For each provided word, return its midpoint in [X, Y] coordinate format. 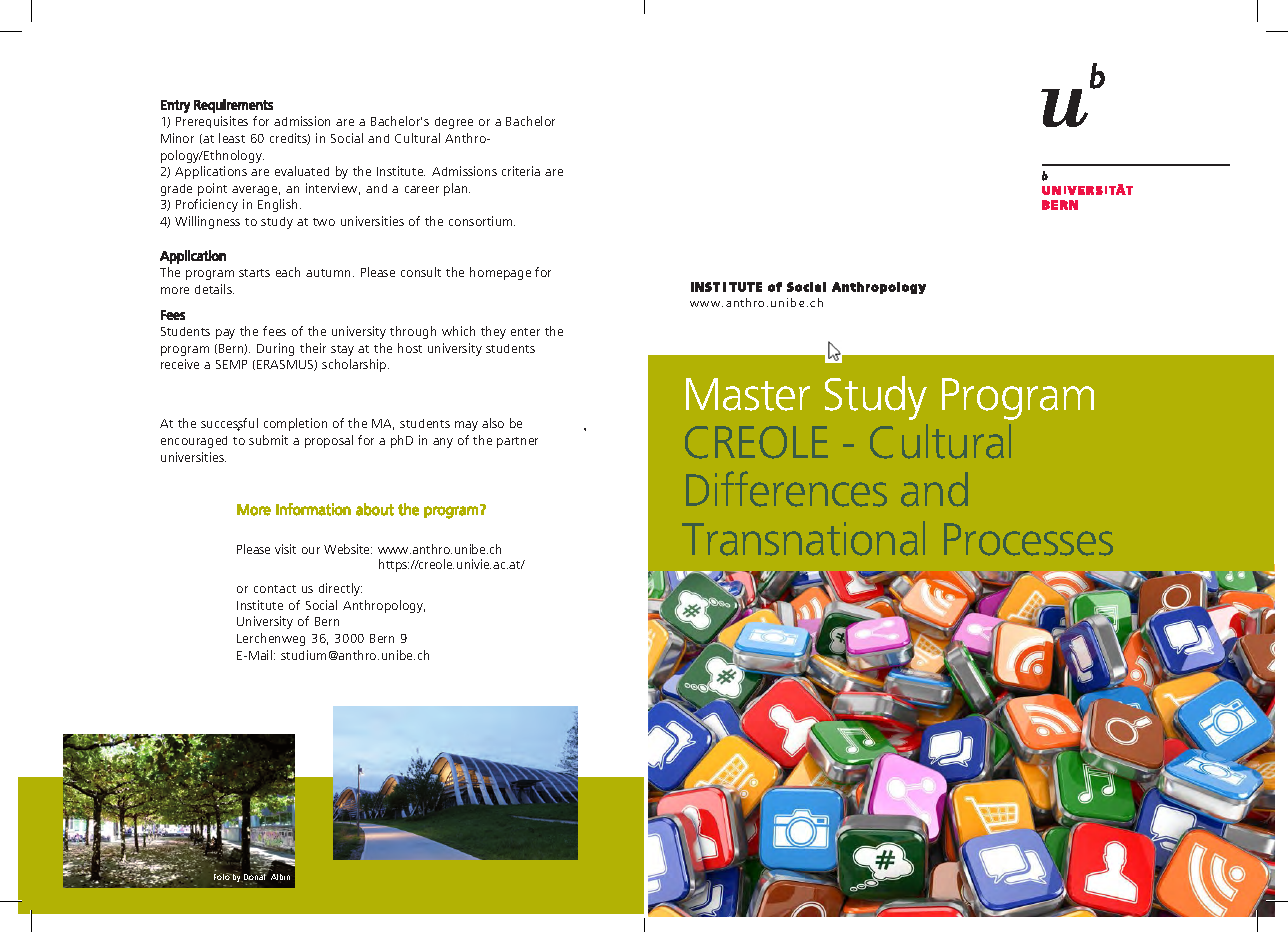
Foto [223, 876]
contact [275, 589]
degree [454, 123]
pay [225, 334]
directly [340, 589]
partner [517, 442]
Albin [280, 877]
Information [313, 509]
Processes [1028, 539]
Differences [786, 489]
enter [525, 332]
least [232, 138]
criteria [521, 171]
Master [748, 394]
